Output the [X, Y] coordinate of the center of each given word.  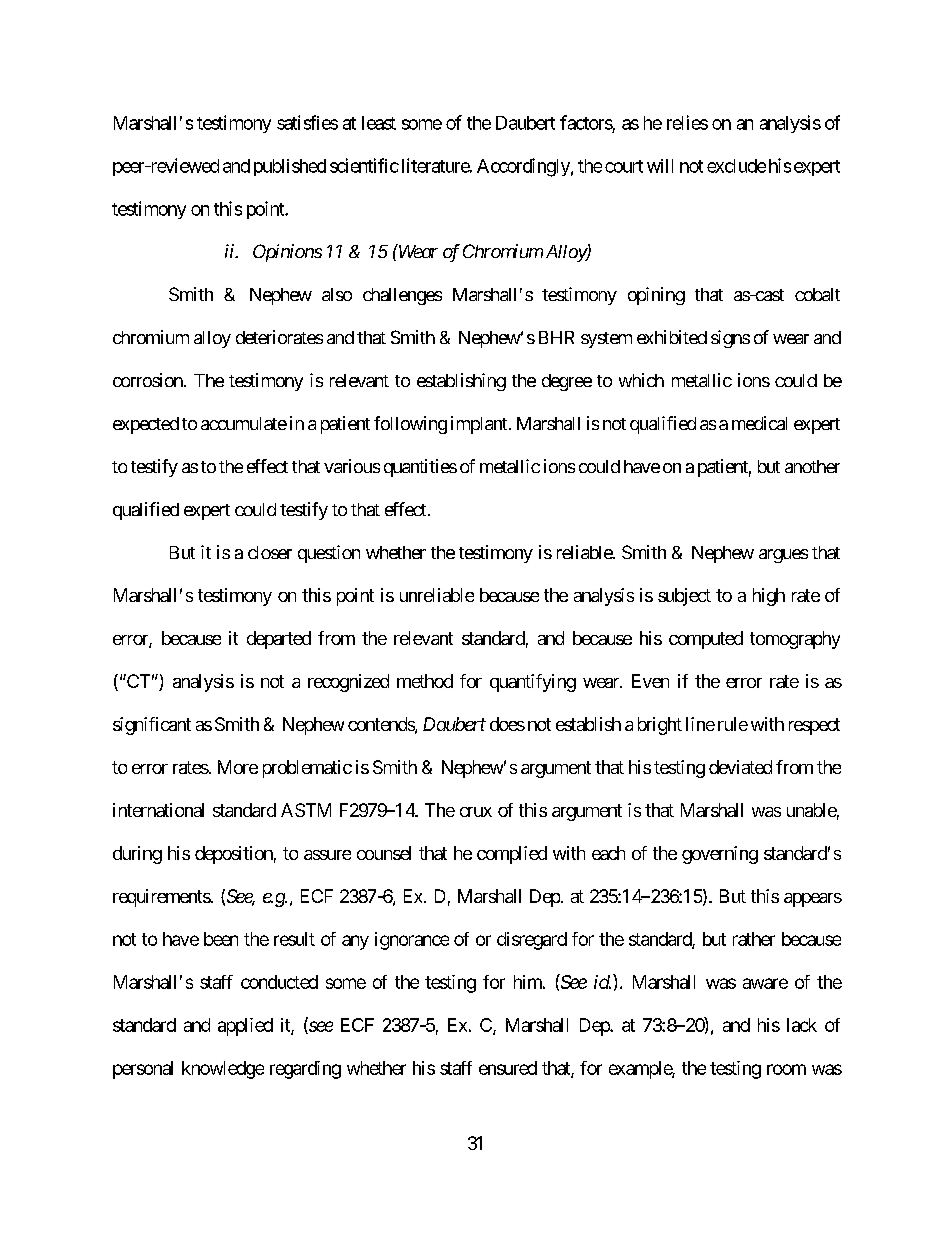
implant [479, 425]
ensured [508, 1068]
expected [146, 425]
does [507, 724]
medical [759, 423]
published [290, 167]
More [238, 767]
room [786, 1069]
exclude [736, 166]
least [379, 123]
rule [733, 724]
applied [245, 1027]
